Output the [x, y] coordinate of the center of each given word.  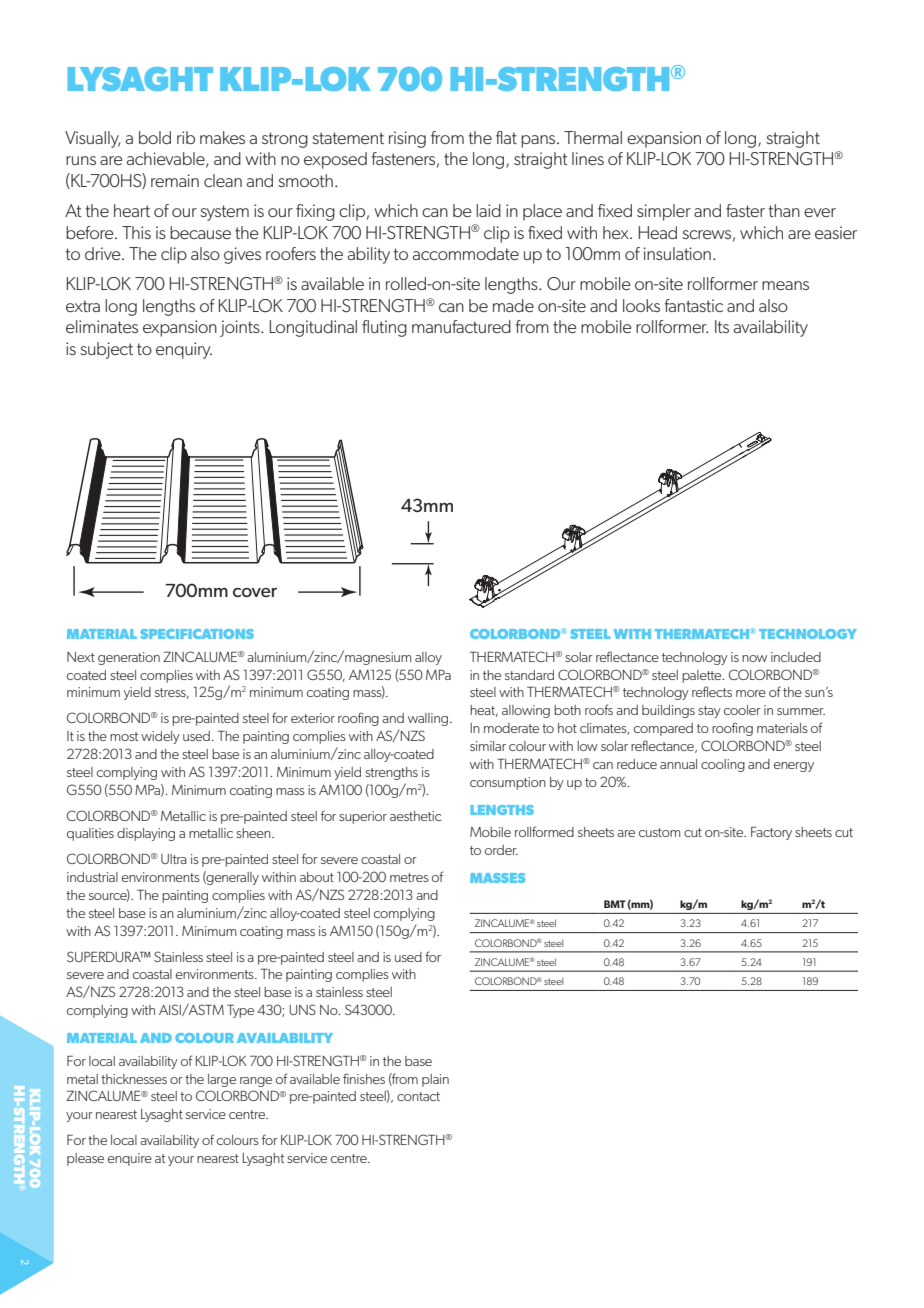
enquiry [184, 350]
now [754, 658]
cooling [723, 765]
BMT [615, 904]
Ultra [174, 859]
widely [160, 737]
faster [745, 210]
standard [529, 675]
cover [255, 592]
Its [722, 326]
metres [409, 877]
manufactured [461, 326]
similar [488, 746]
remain [175, 180]
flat [506, 137]
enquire [130, 1159]
